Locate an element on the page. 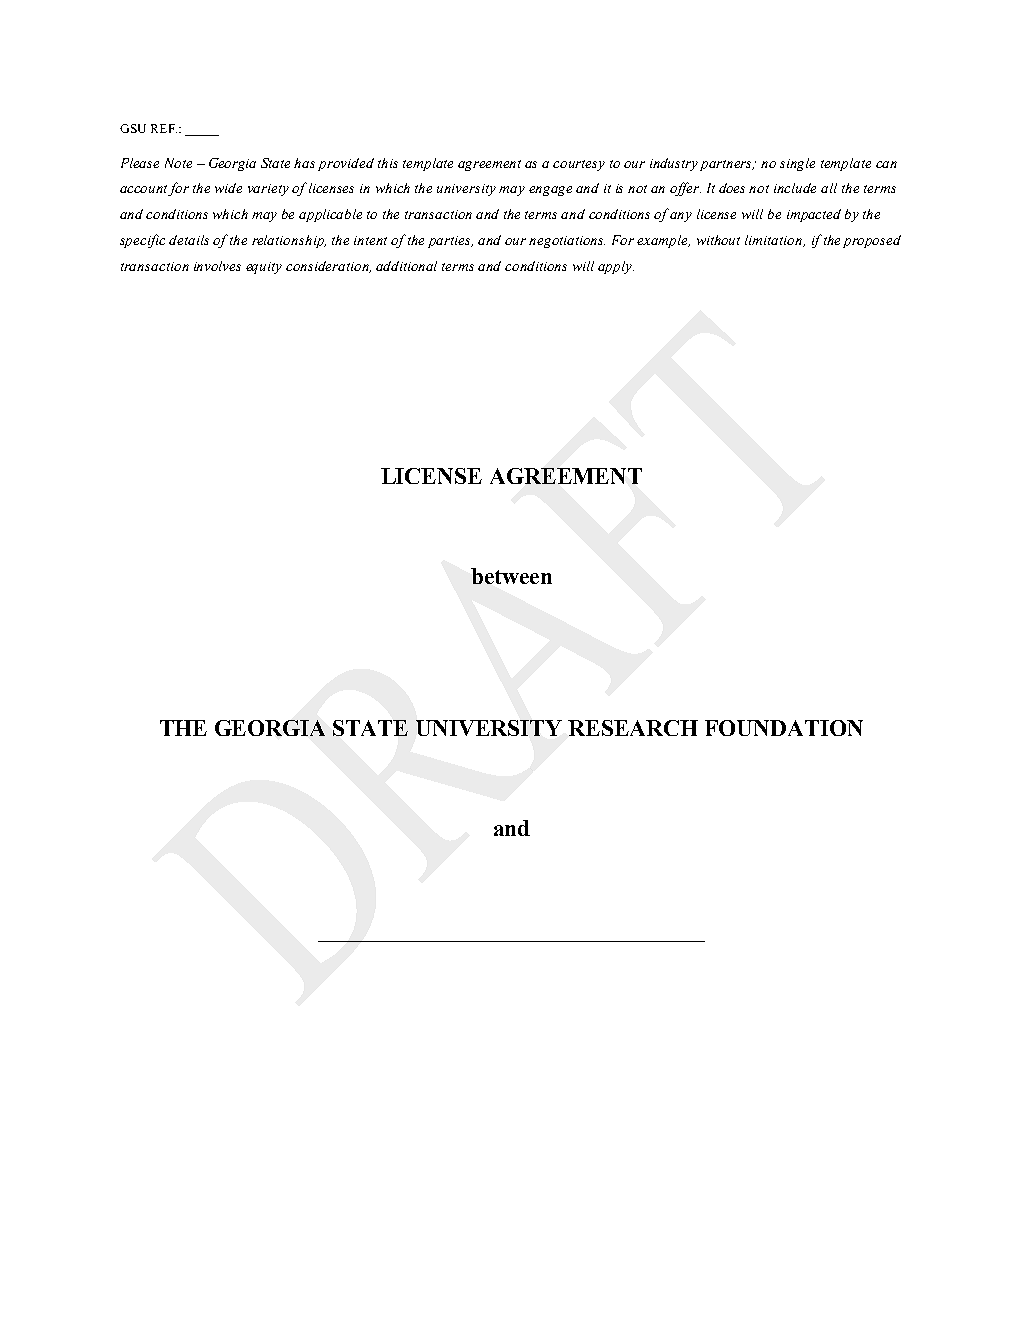 This document has height=1324, width=1023. single is located at coordinates (797, 164).
